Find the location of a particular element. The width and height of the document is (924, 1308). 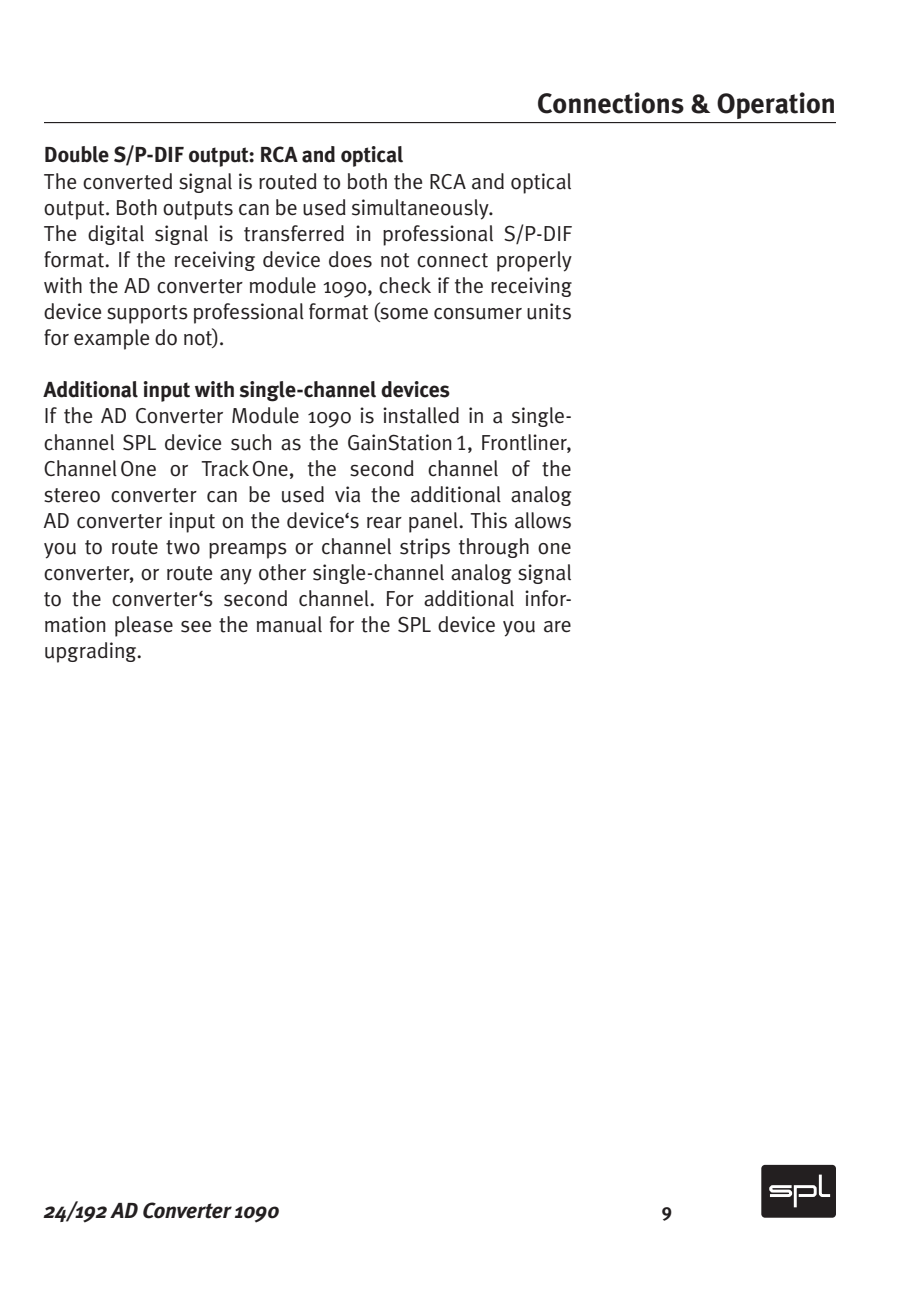

Double is located at coordinates (77, 154).
